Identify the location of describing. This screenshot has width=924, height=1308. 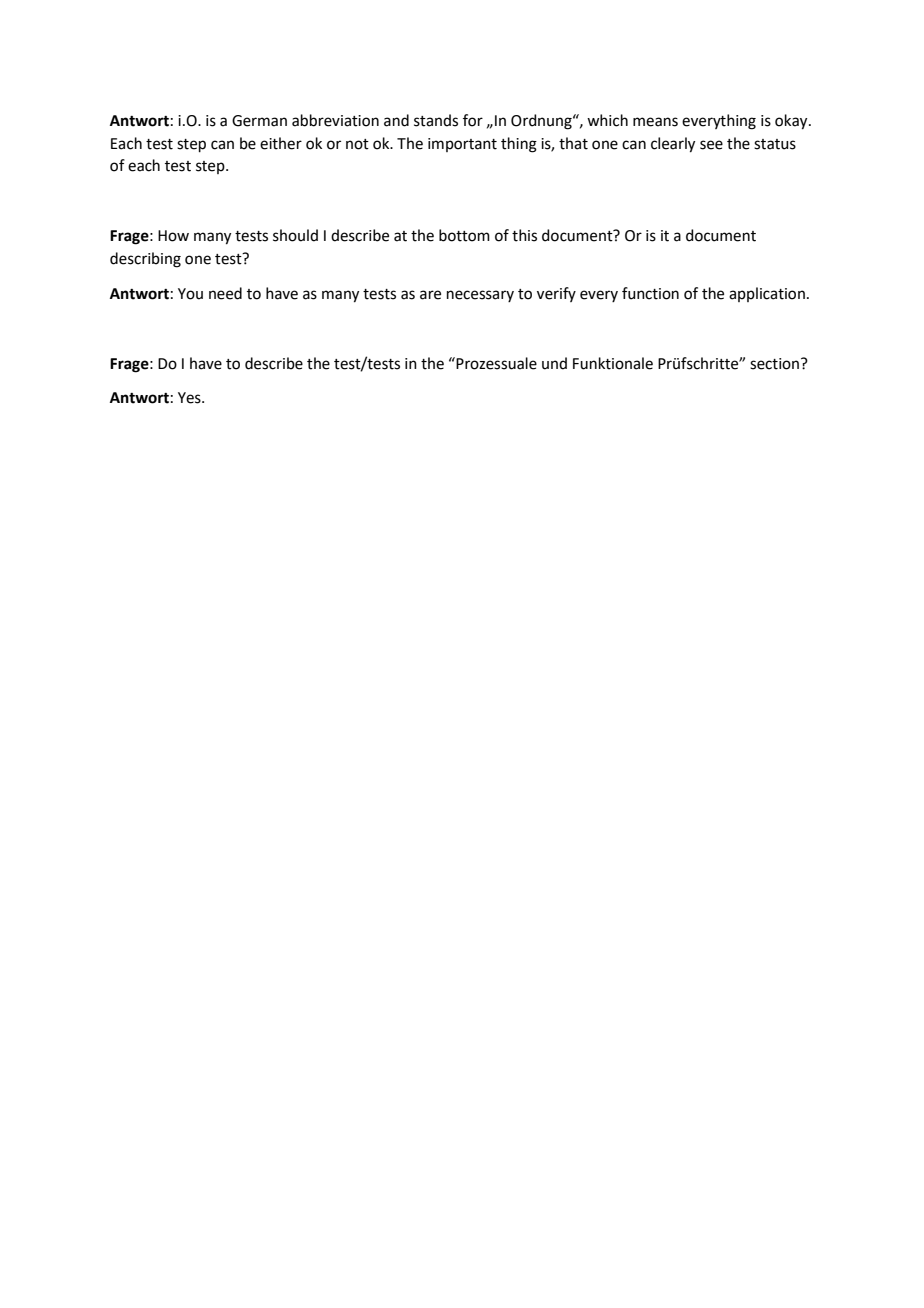
(145, 260).
